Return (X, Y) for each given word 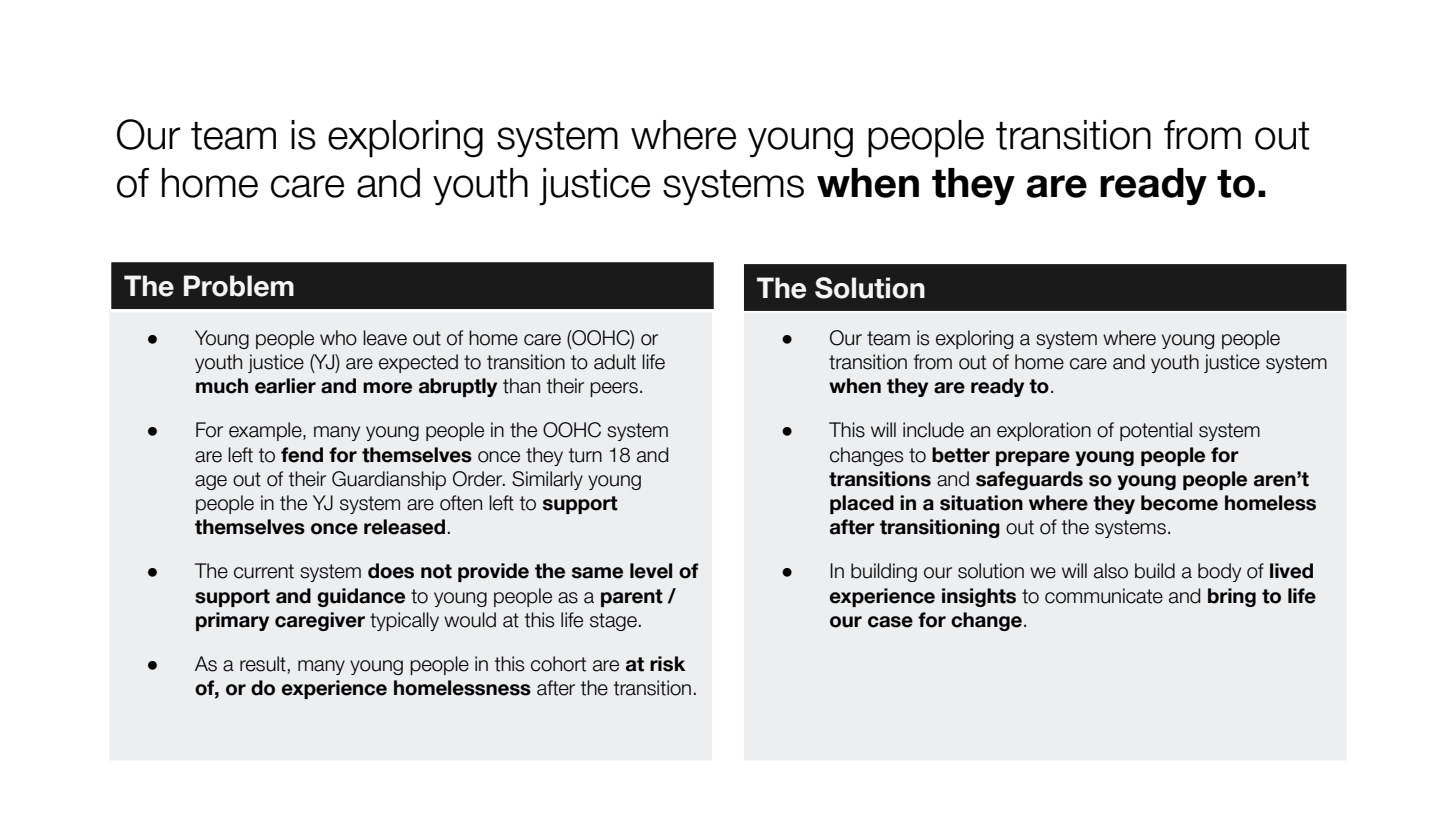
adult (615, 362)
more (387, 388)
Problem (239, 286)
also (1111, 571)
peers (614, 389)
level (651, 571)
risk (667, 664)
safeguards (1029, 480)
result (263, 664)
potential (1156, 431)
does (391, 571)
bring (1232, 597)
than (521, 386)
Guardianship (389, 480)
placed (862, 504)
